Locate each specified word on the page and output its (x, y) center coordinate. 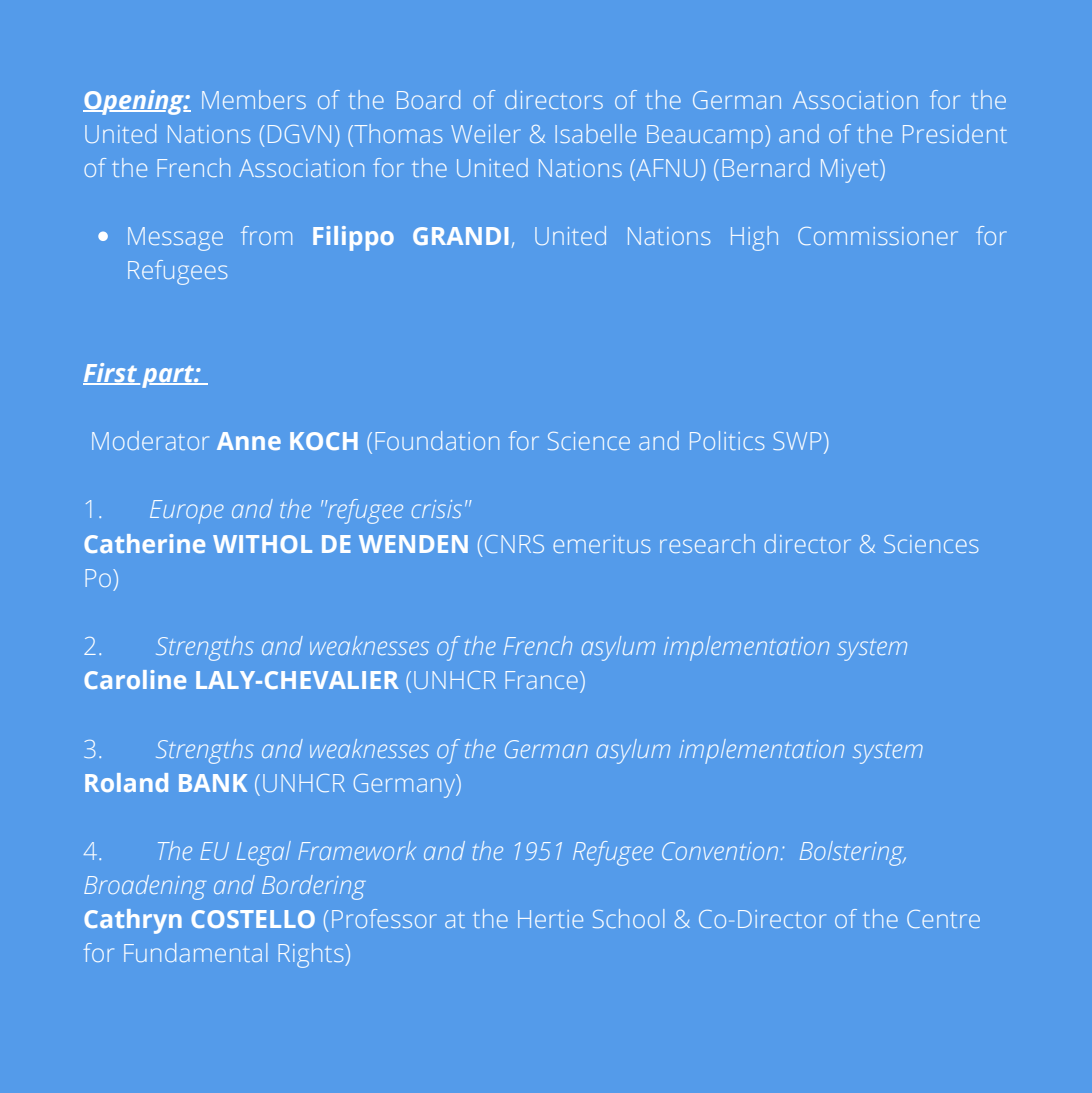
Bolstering (853, 853)
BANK (213, 783)
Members (254, 99)
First (111, 373)
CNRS (514, 544)
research (707, 543)
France (541, 680)
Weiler (486, 133)
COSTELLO (253, 919)
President (955, 133)
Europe (187, 512)
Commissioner (878, 236)
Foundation (437, 440)
